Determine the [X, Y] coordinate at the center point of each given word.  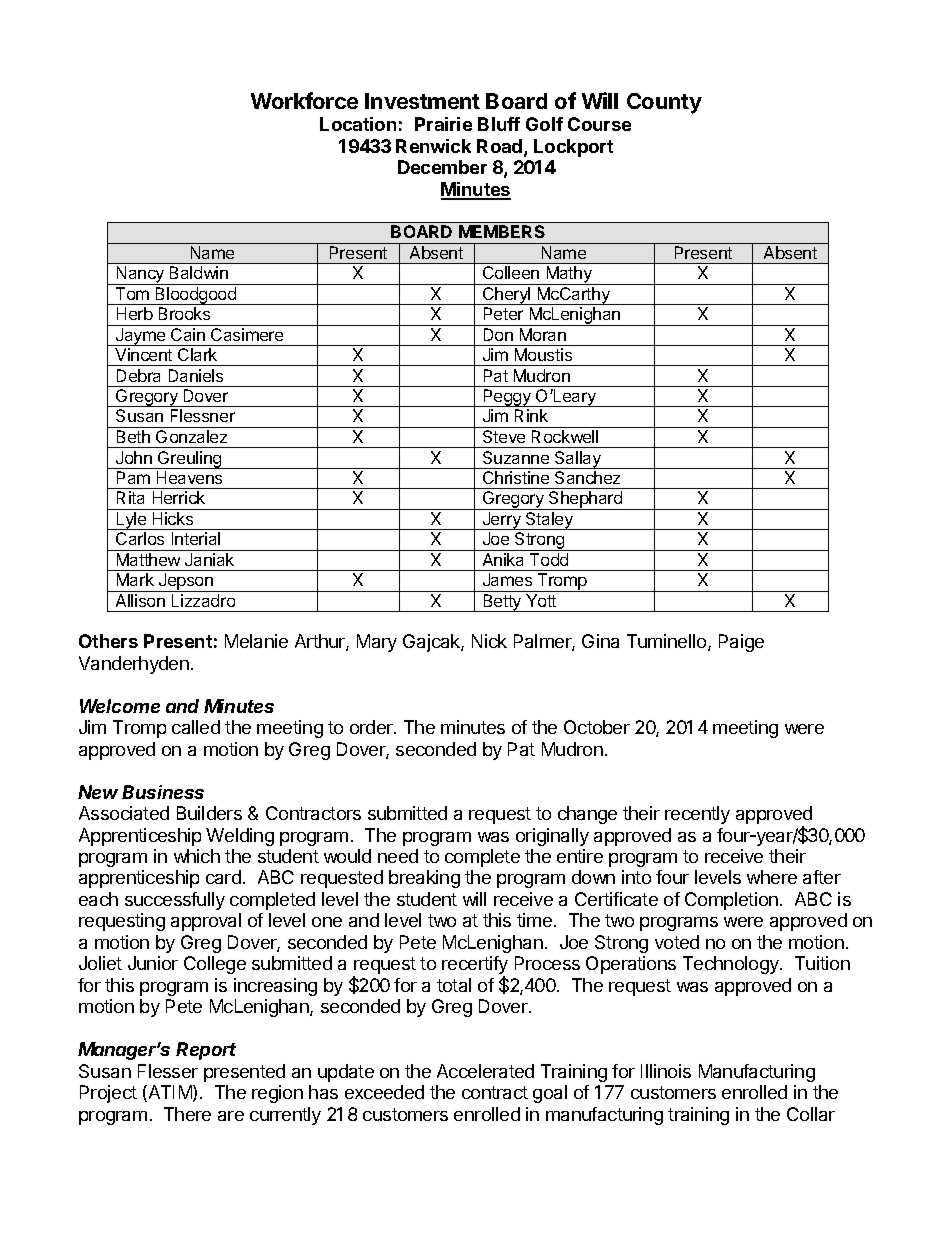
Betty [502, 603]
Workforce [304, 100]
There [187, 1114]
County [664, 103]
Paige [741, 643]
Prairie [443, 124]
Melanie [256, 641]
